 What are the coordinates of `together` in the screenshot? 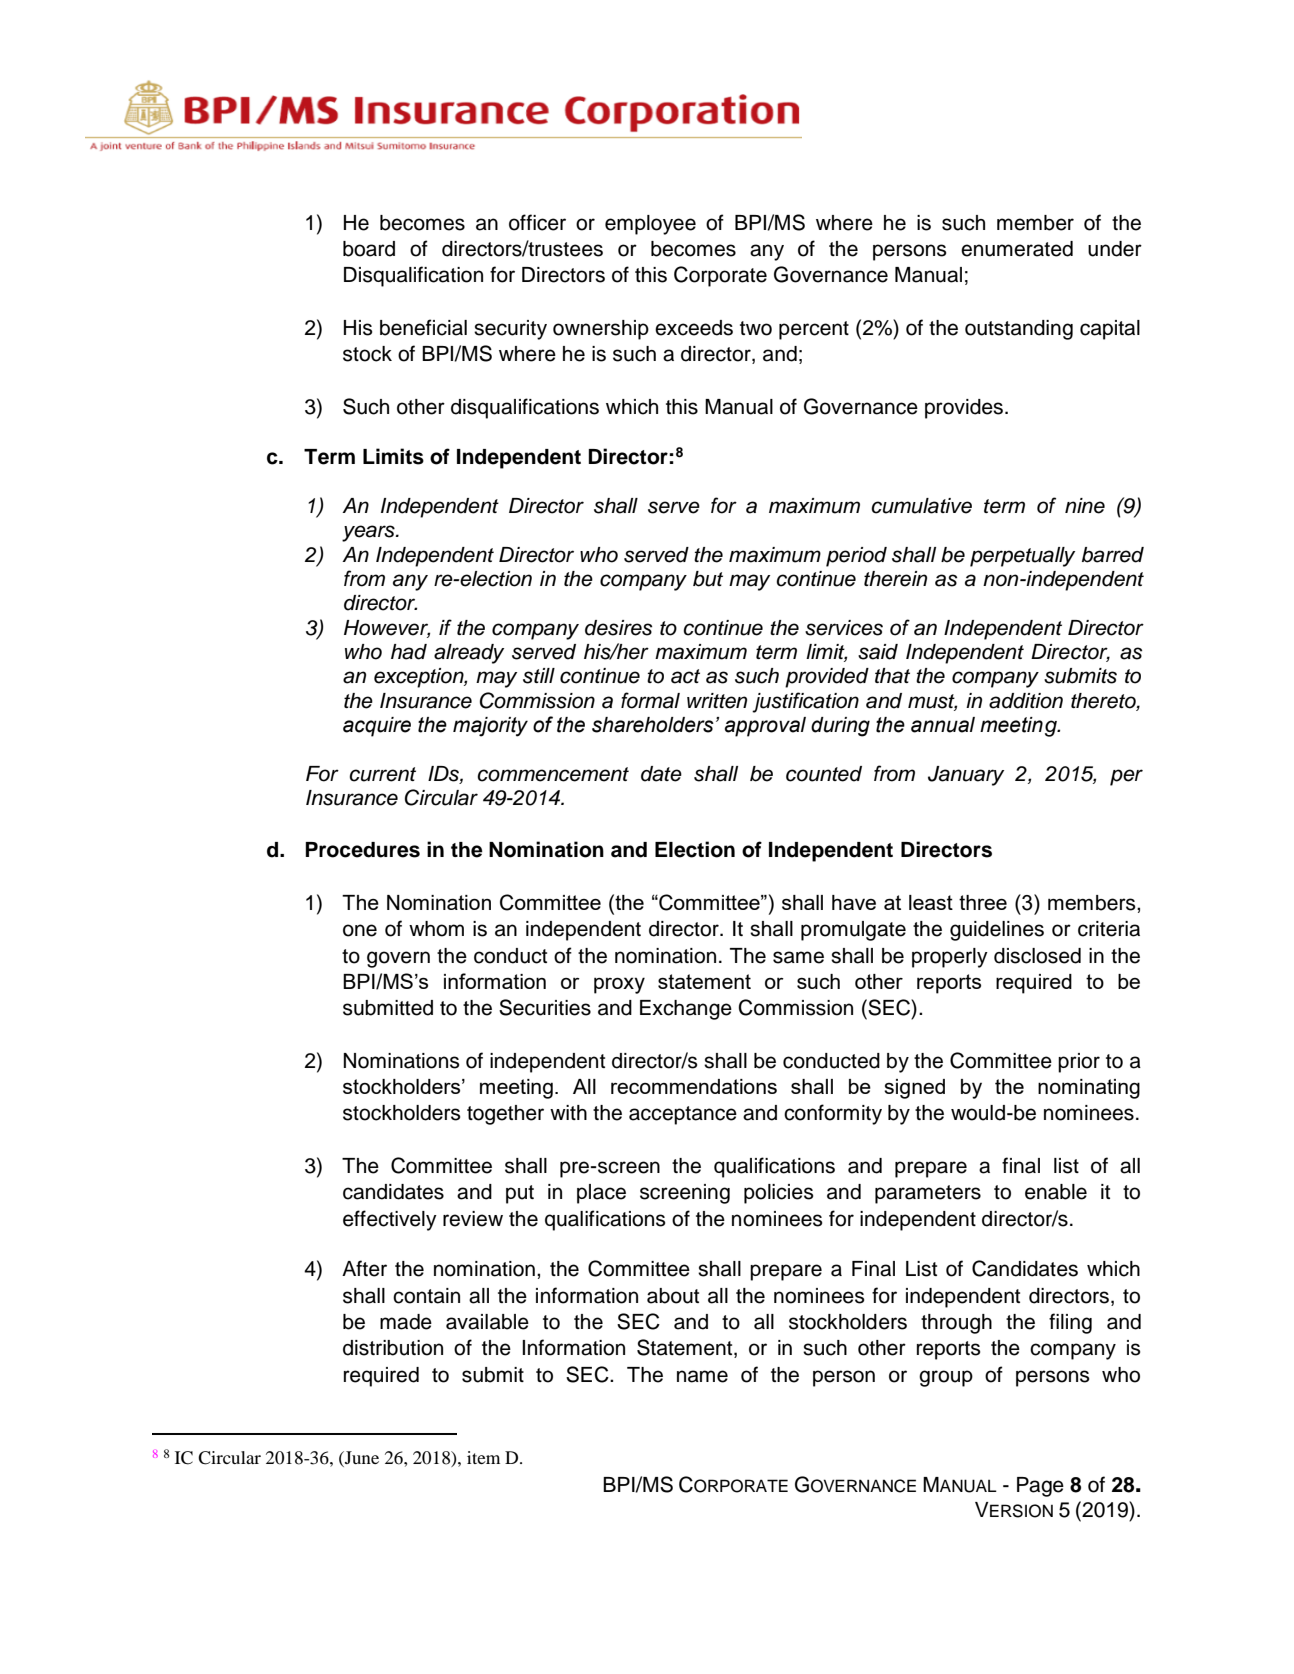 It's located at (505, 1115).
